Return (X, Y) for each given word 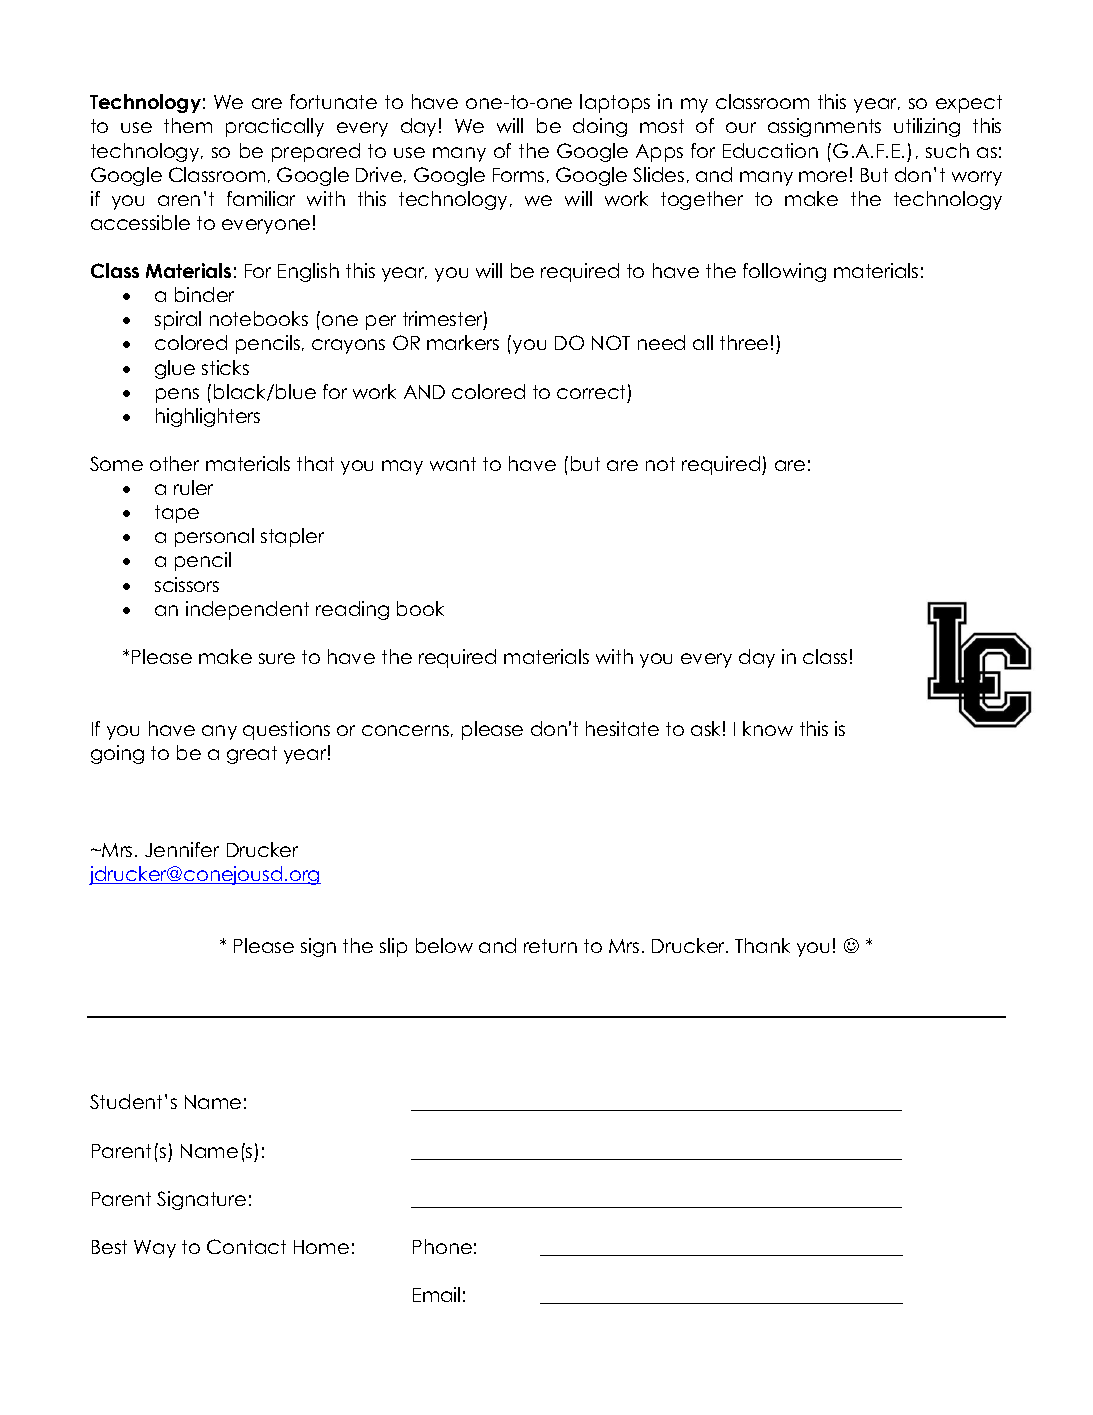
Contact (246, 1246)
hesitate (622, 728)
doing (600, 127)
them (188, 125)
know (768, 728)
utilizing (927, 127)
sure (277, 658)
